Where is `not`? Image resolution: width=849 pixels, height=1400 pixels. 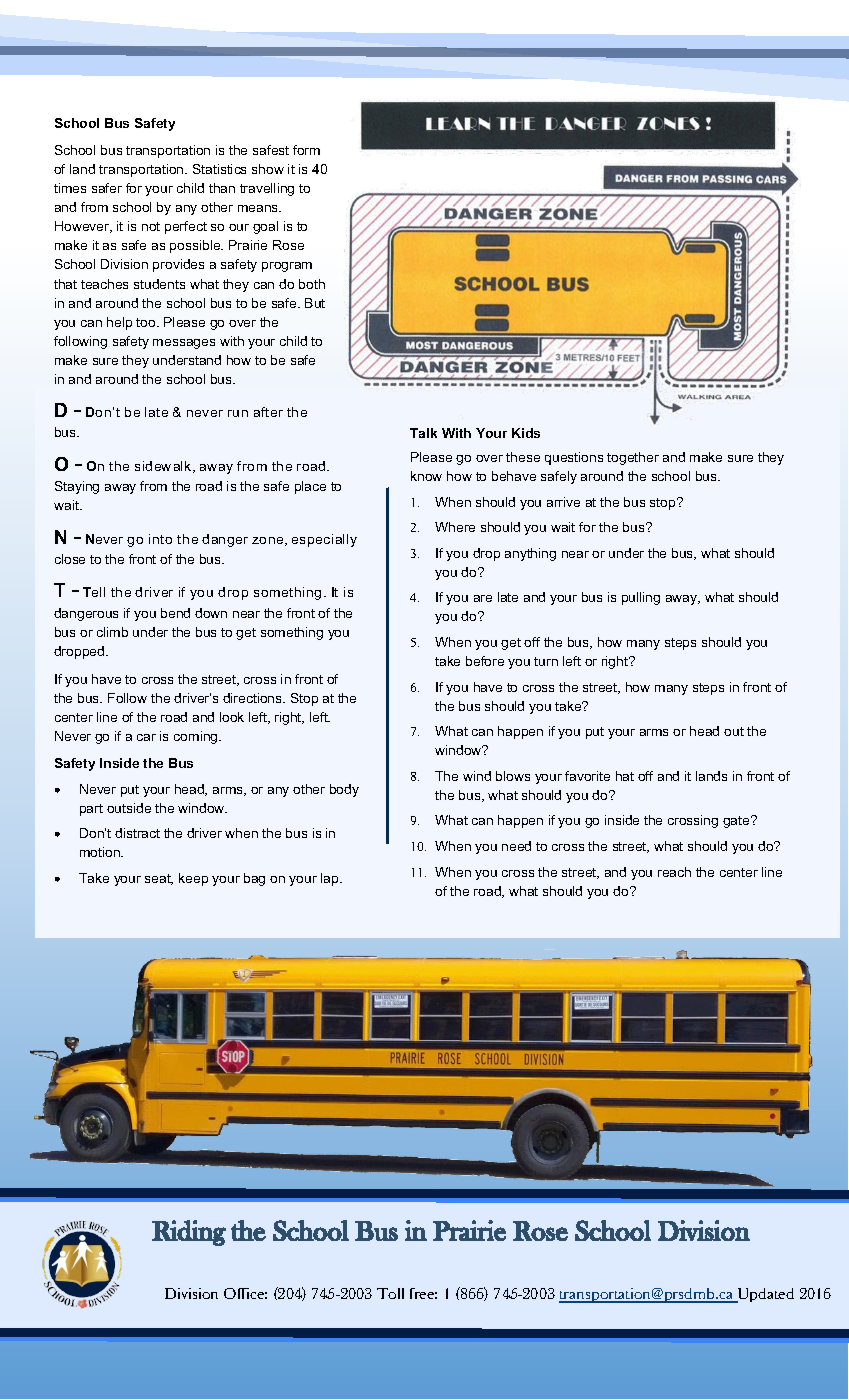
not is located at coordinates (151, 226).
